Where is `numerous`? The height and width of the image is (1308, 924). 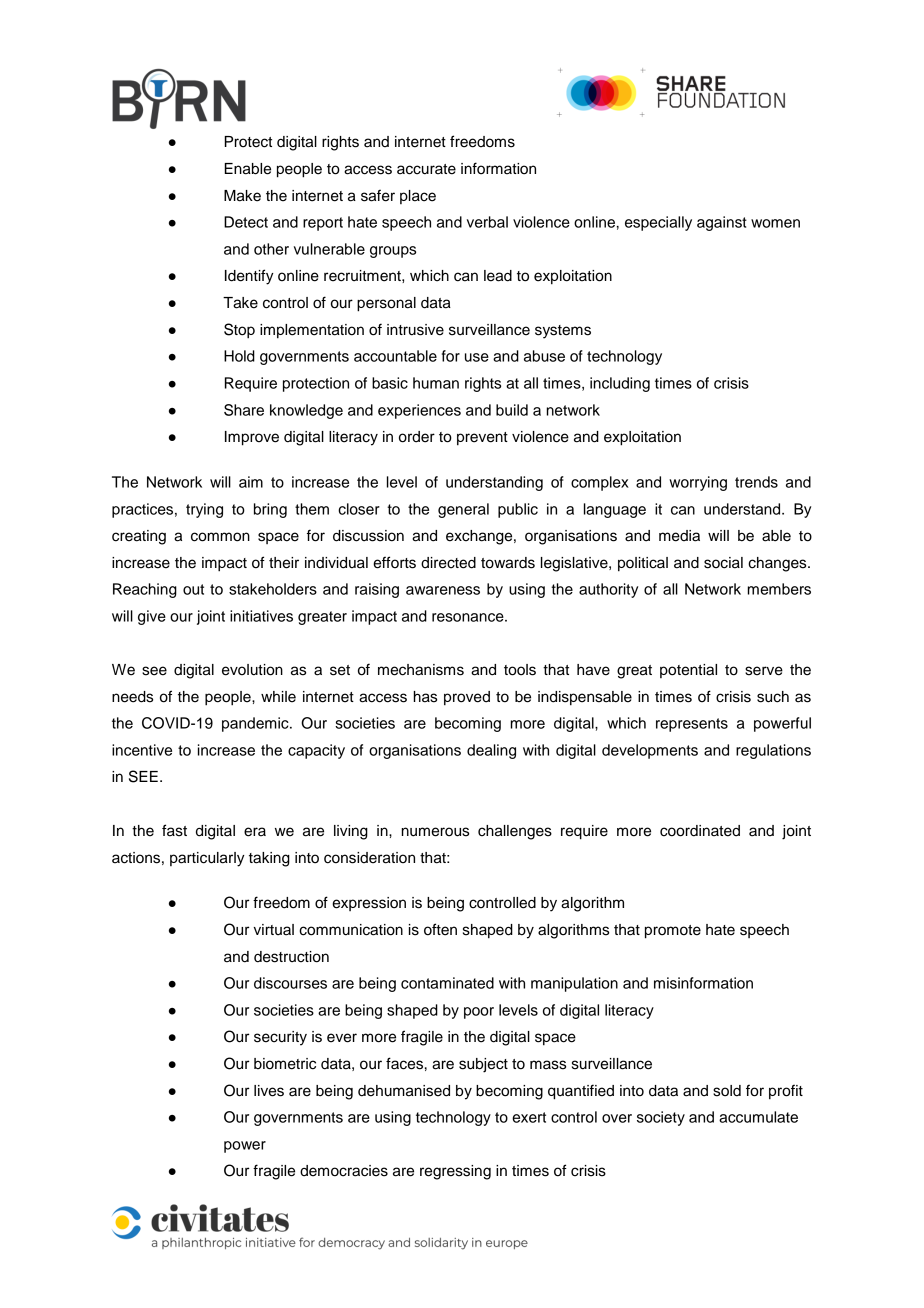
numerous is located at coordinates (435, 832).
